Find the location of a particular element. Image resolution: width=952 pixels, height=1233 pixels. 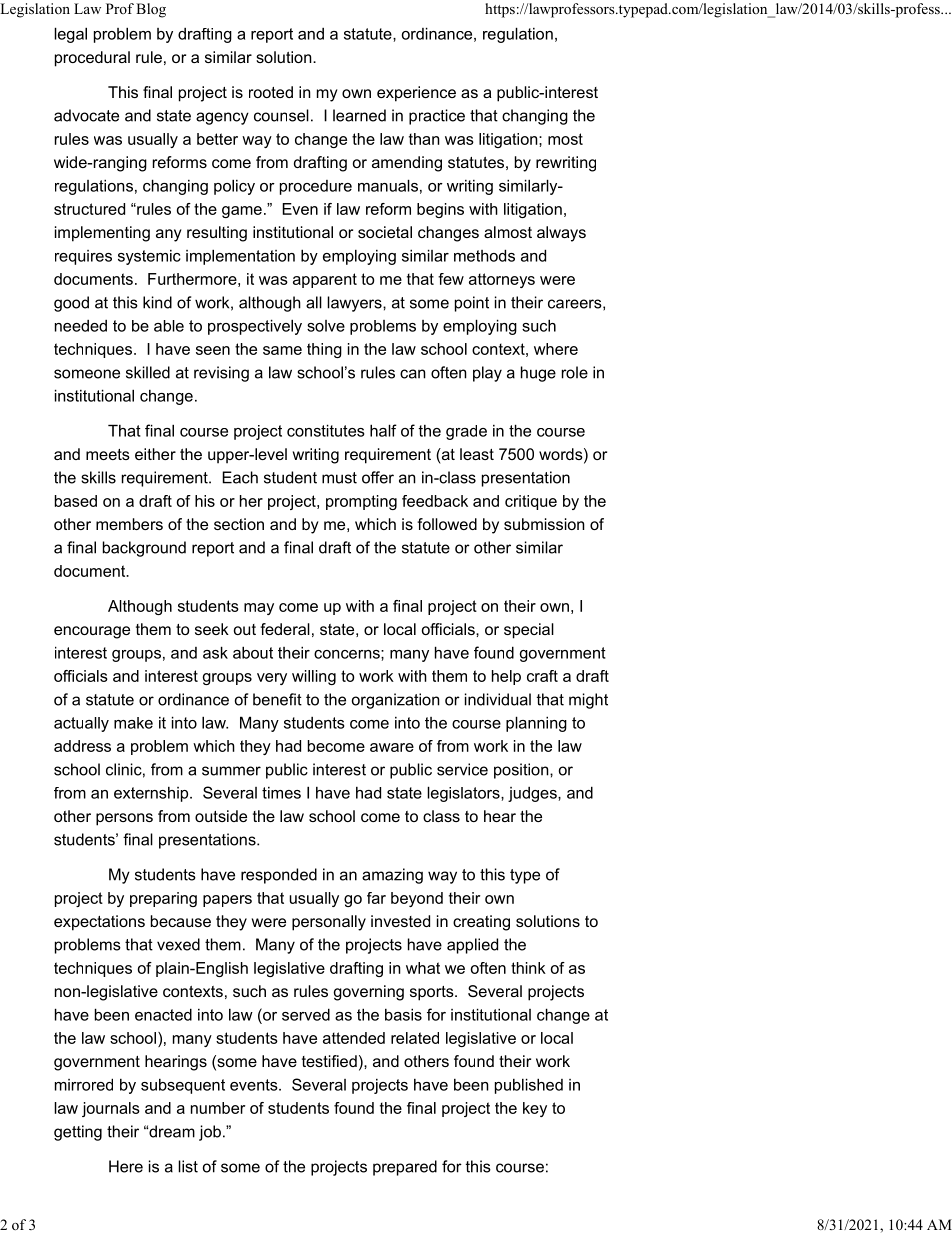

practice is located at coordinates (437, 117).
